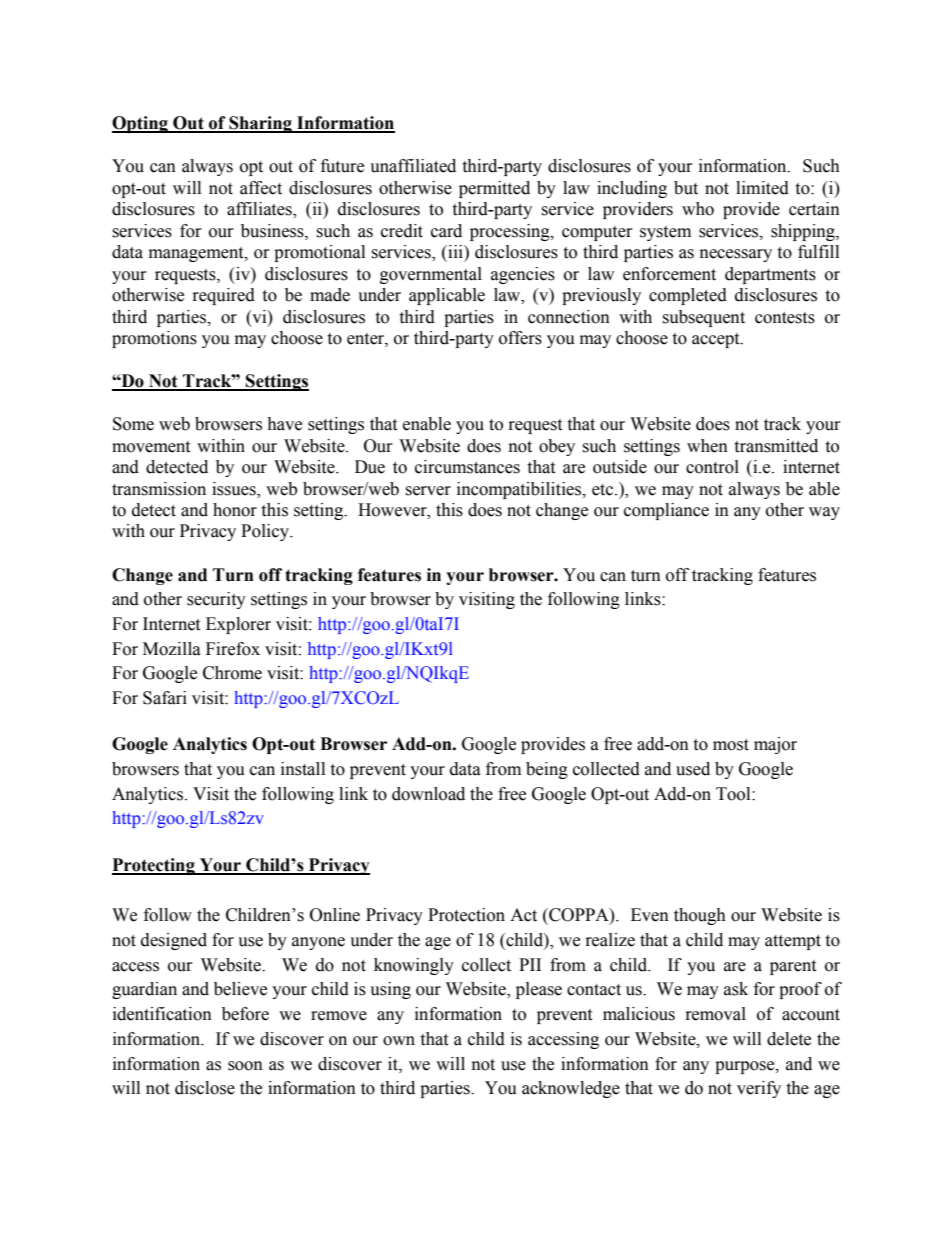 The width and height of the document is (952, 1233). Describe the element at coordinates (520, 490) in the document. I see `incompatibilities` at that location.
